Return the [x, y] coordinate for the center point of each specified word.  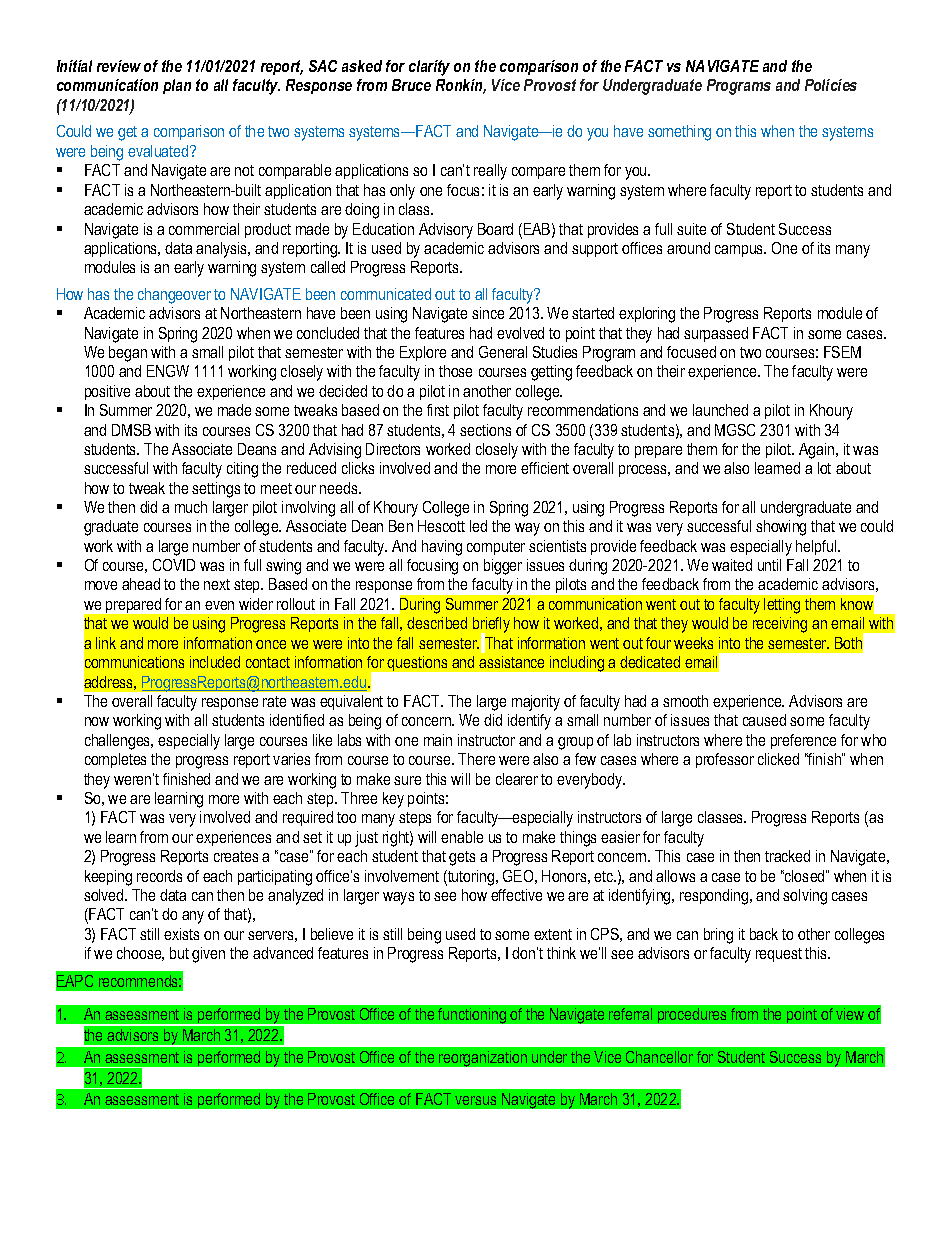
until [769, 565]
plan [177, 86]
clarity [429, 68]
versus [475, 1100]
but [179, 953]
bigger [503, 567]
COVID [174, 565]
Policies [831, 85]
